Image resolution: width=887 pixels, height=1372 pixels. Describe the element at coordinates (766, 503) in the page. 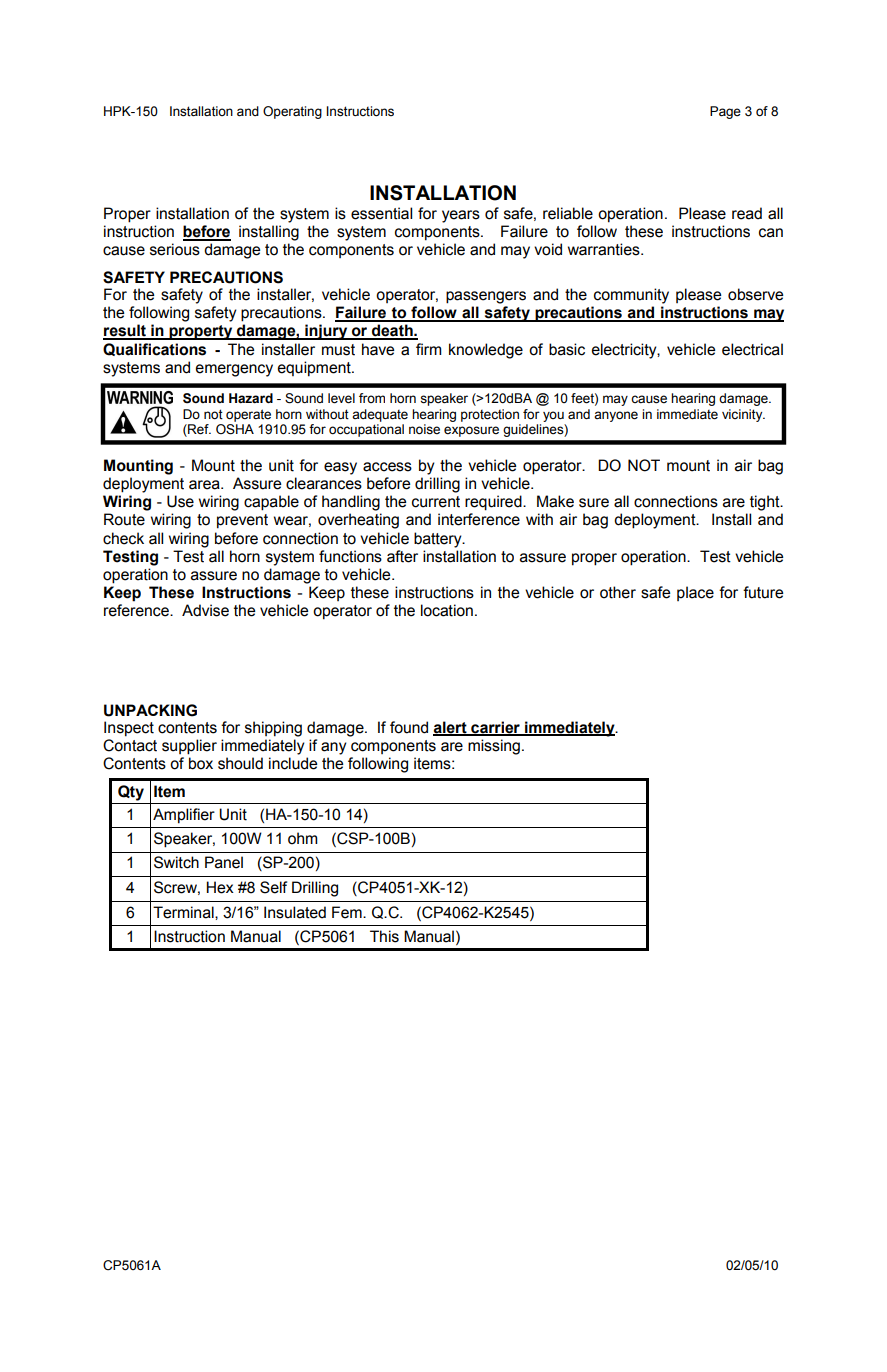

I see `tight` at that location.
